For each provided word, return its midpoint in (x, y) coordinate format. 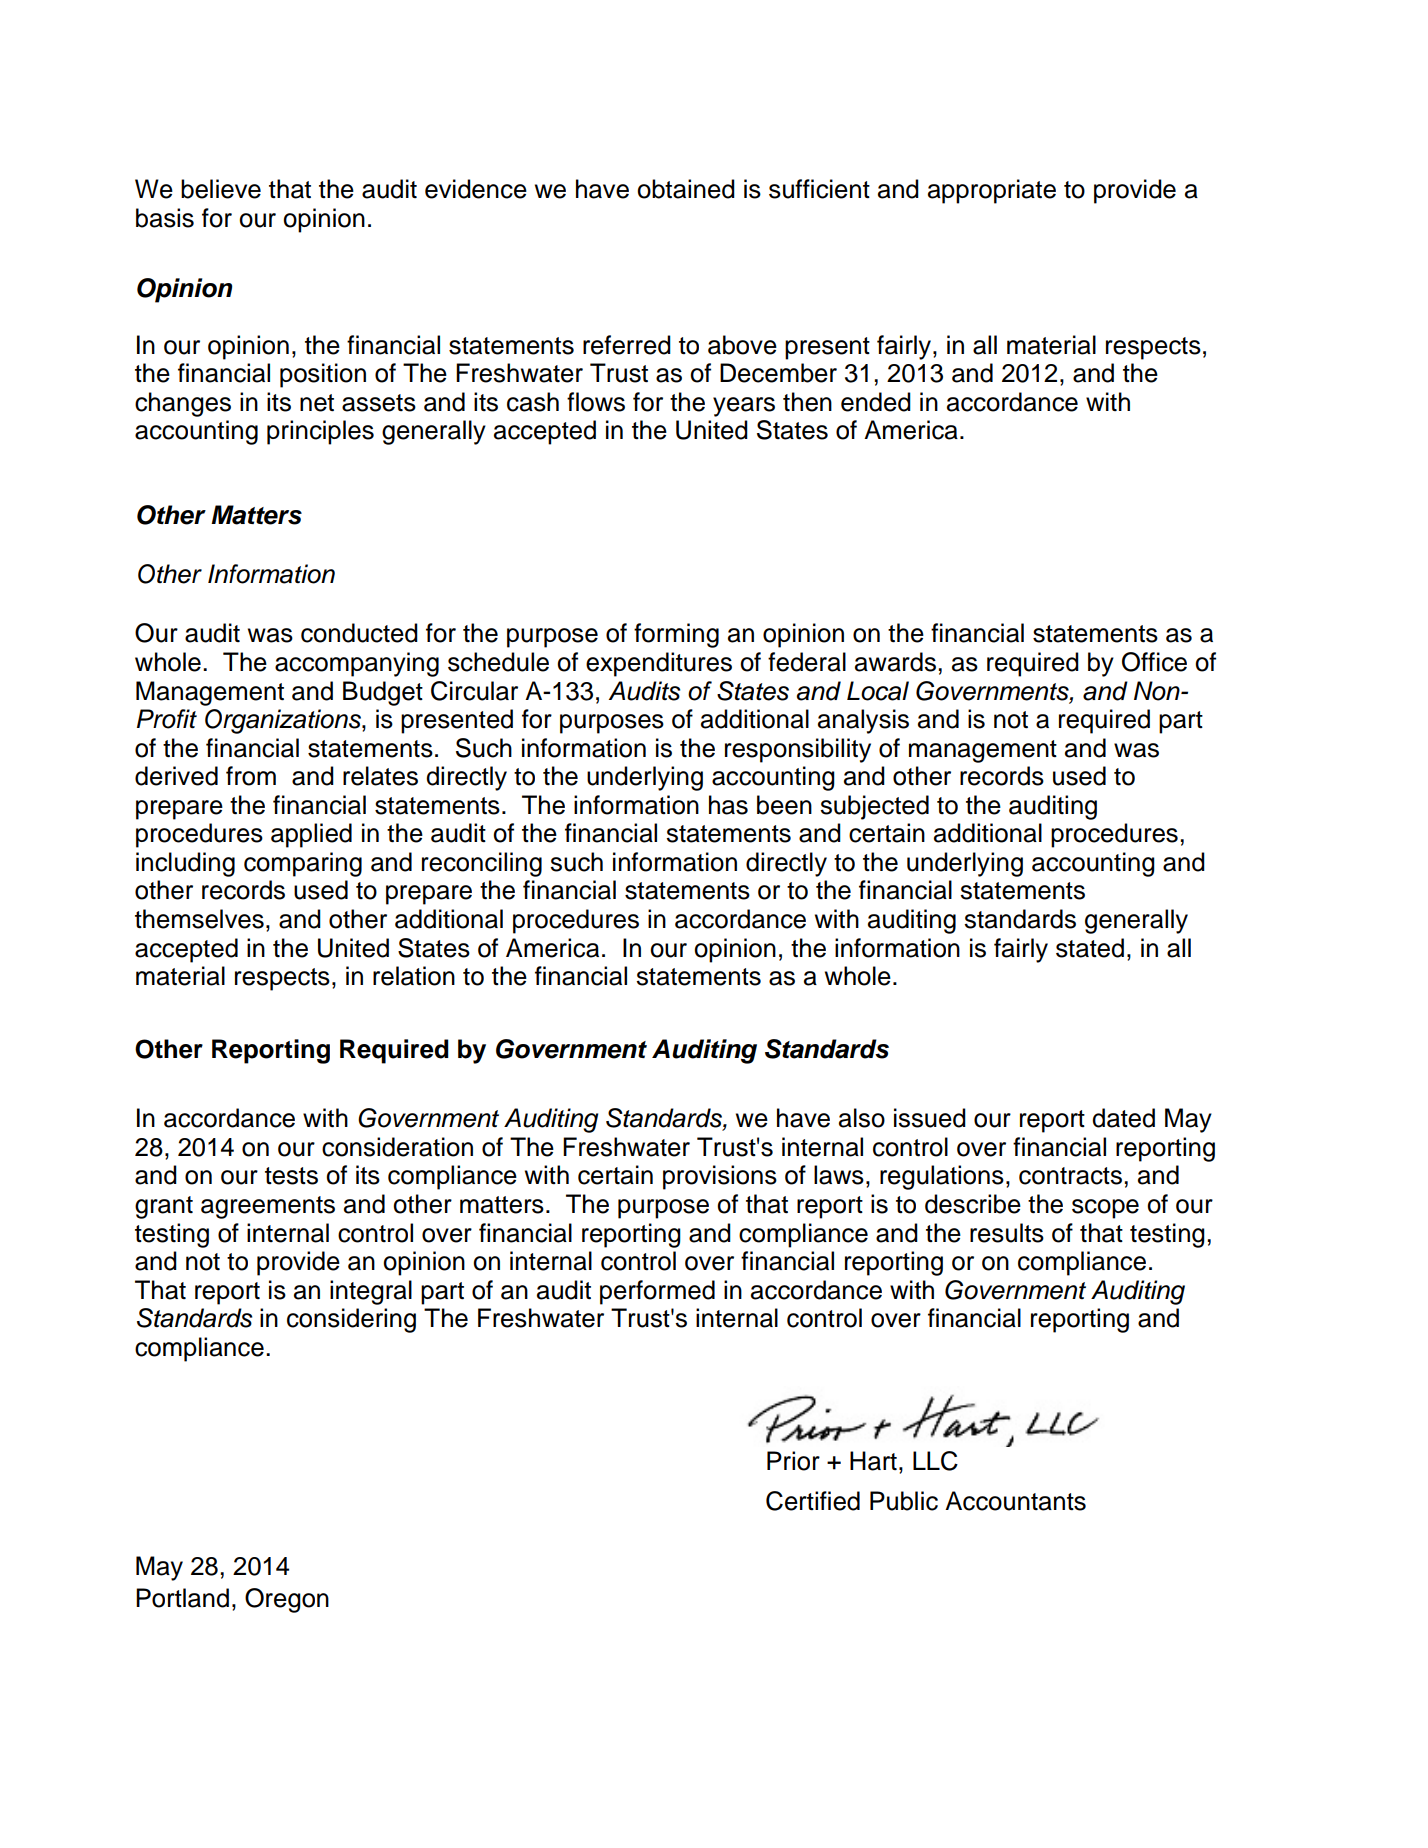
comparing (303, 864)
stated (1090, 948)
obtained (686, 189)
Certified (813, 1501)
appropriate (992, 191)
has (728, 805)
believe (221, 189)
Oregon (287, 1600)
